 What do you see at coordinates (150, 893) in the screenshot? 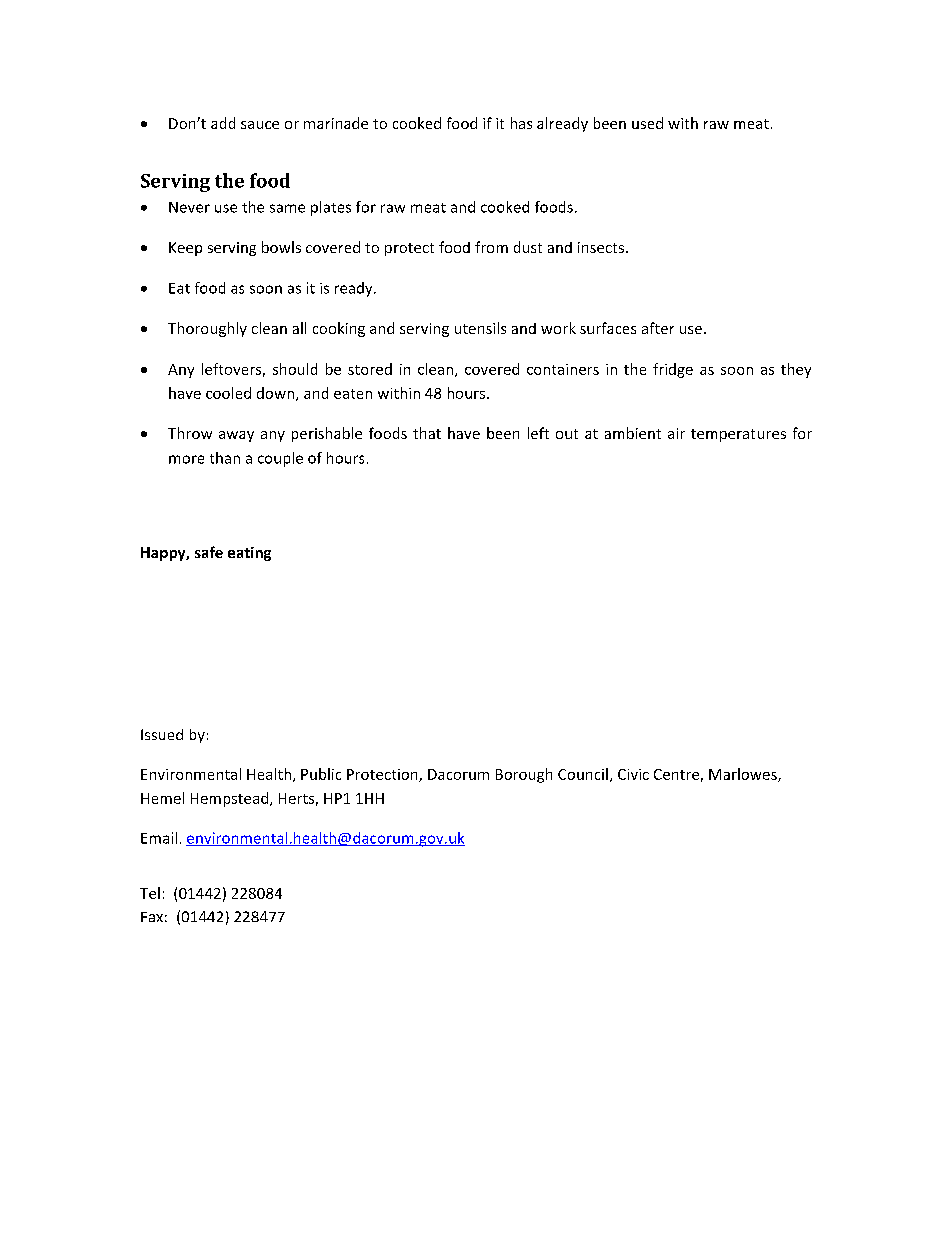
I see `Tel` at bounding box center [150, 893].
